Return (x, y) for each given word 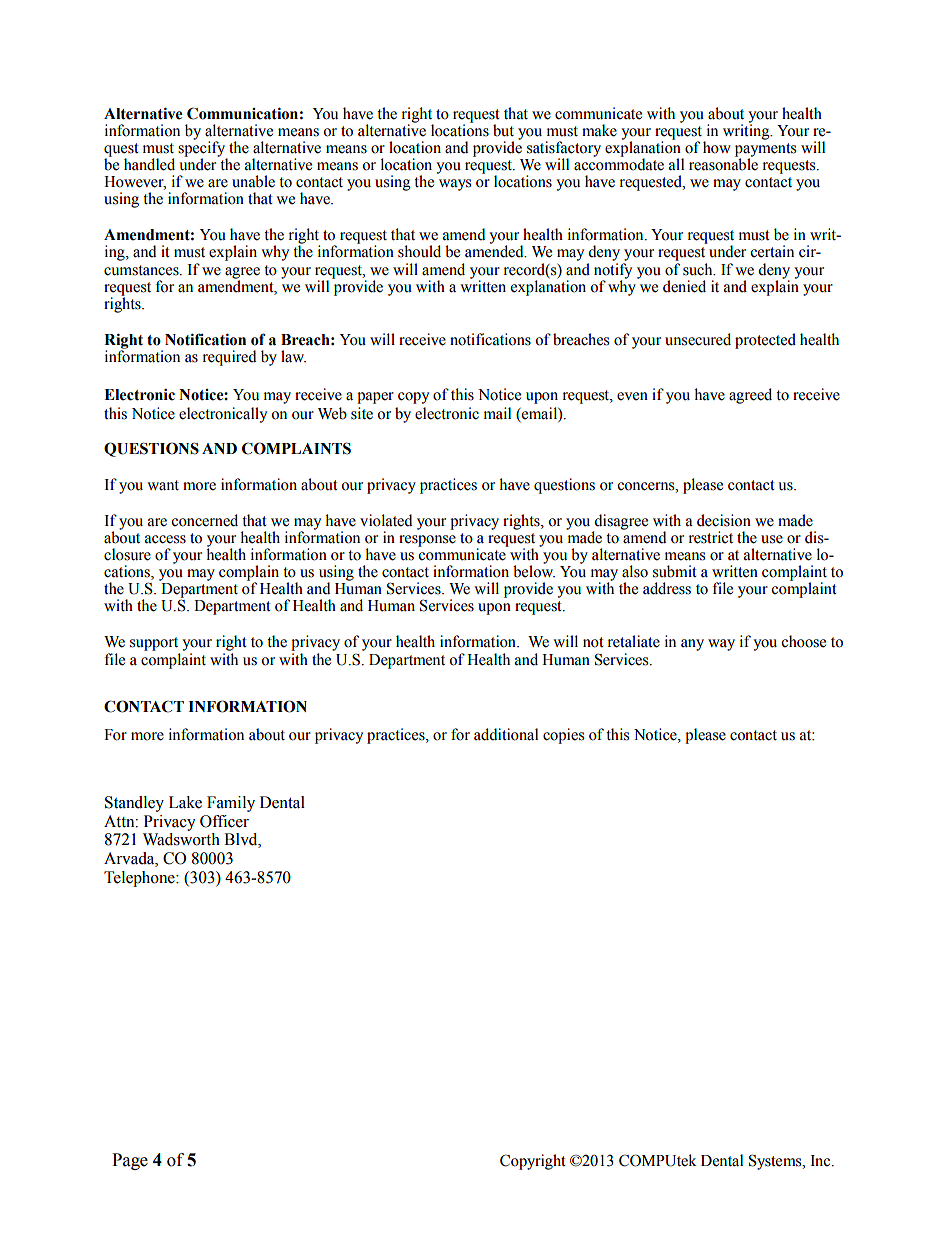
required (229, 358)
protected (765, 341)
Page (130, 1161)
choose (803, 641)
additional (506, 734)
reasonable (723, 163)
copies (563, 736)
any (692, 645)
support (154, 644)
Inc (821, 1161)
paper (375, 398)
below (534, 570)
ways (455, 185)
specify (202, 149)
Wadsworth (181, 839)
